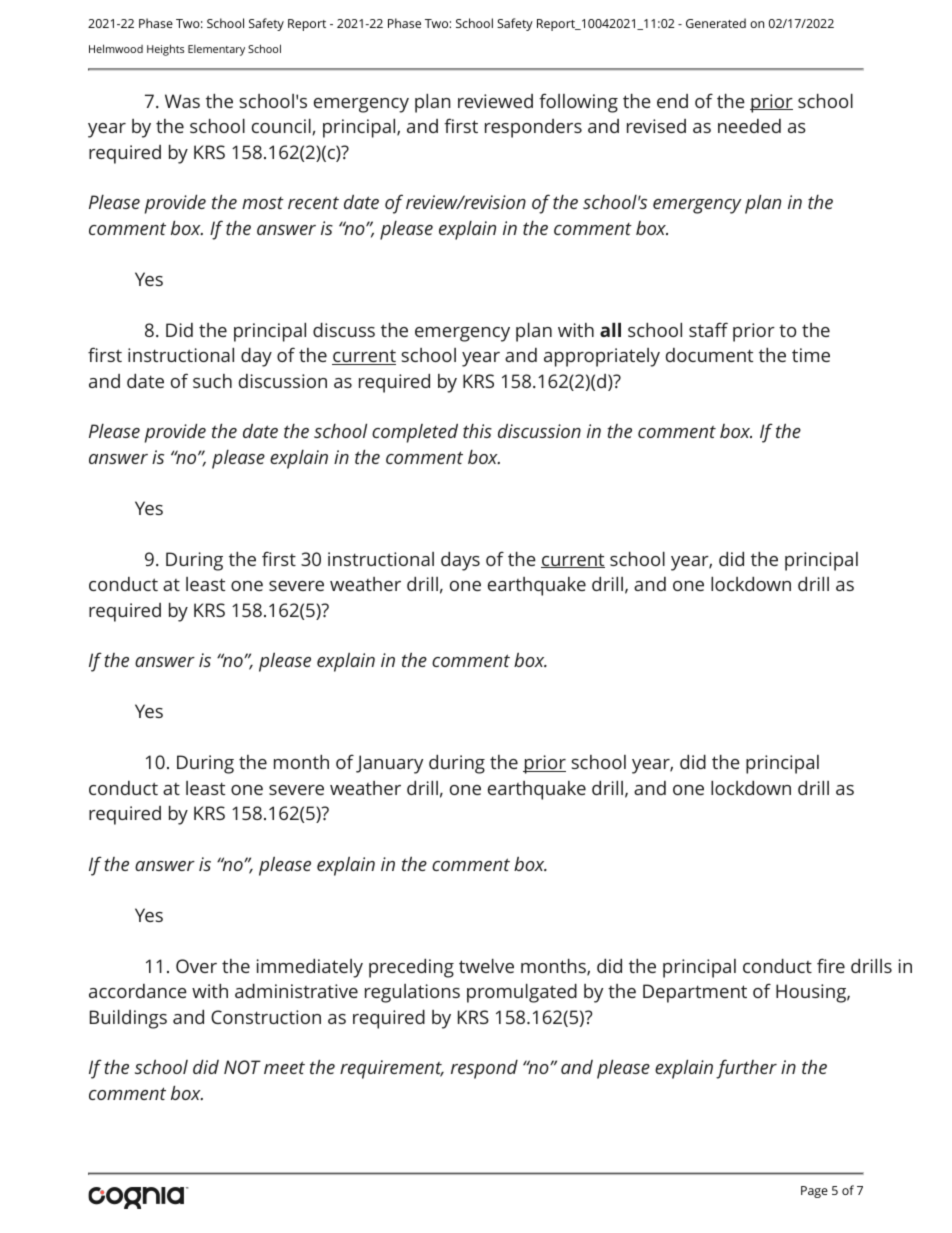 The image size is (952, 1233). I want to click on requirement, so click(392, 1069).
